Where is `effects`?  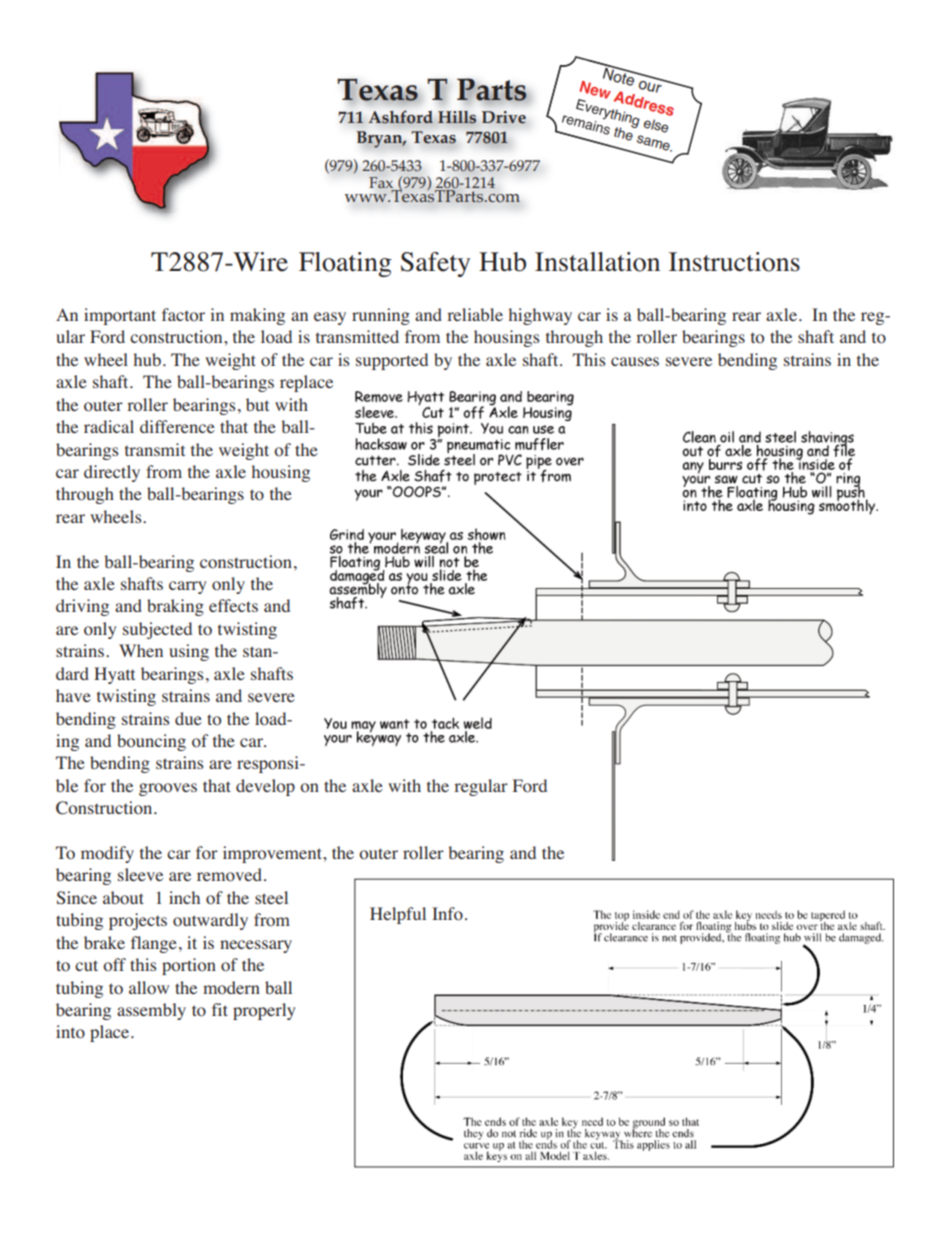 effects is located at coordinates (233, 605).
